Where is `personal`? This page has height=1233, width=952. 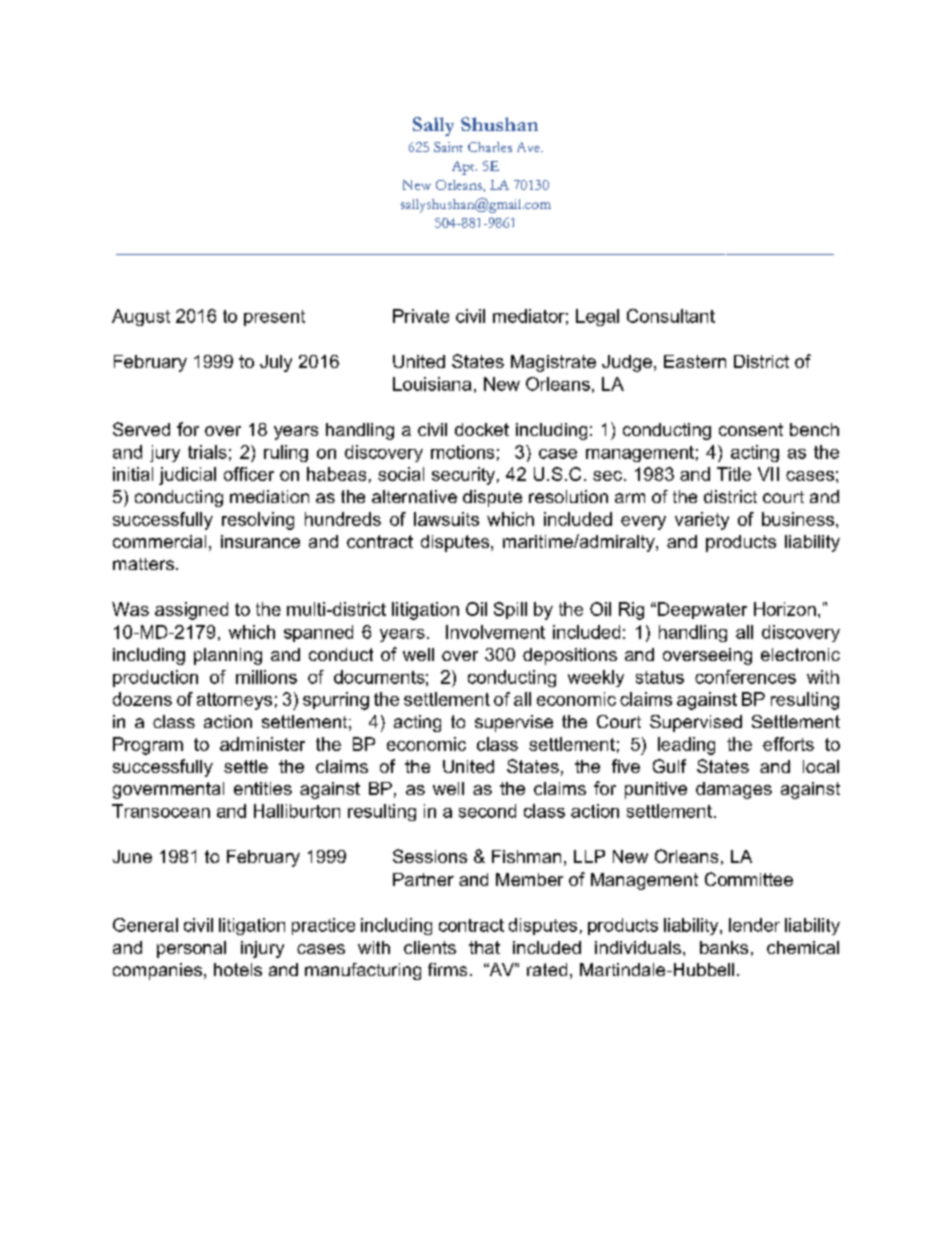
personal is located at coordinates (191, 949).
